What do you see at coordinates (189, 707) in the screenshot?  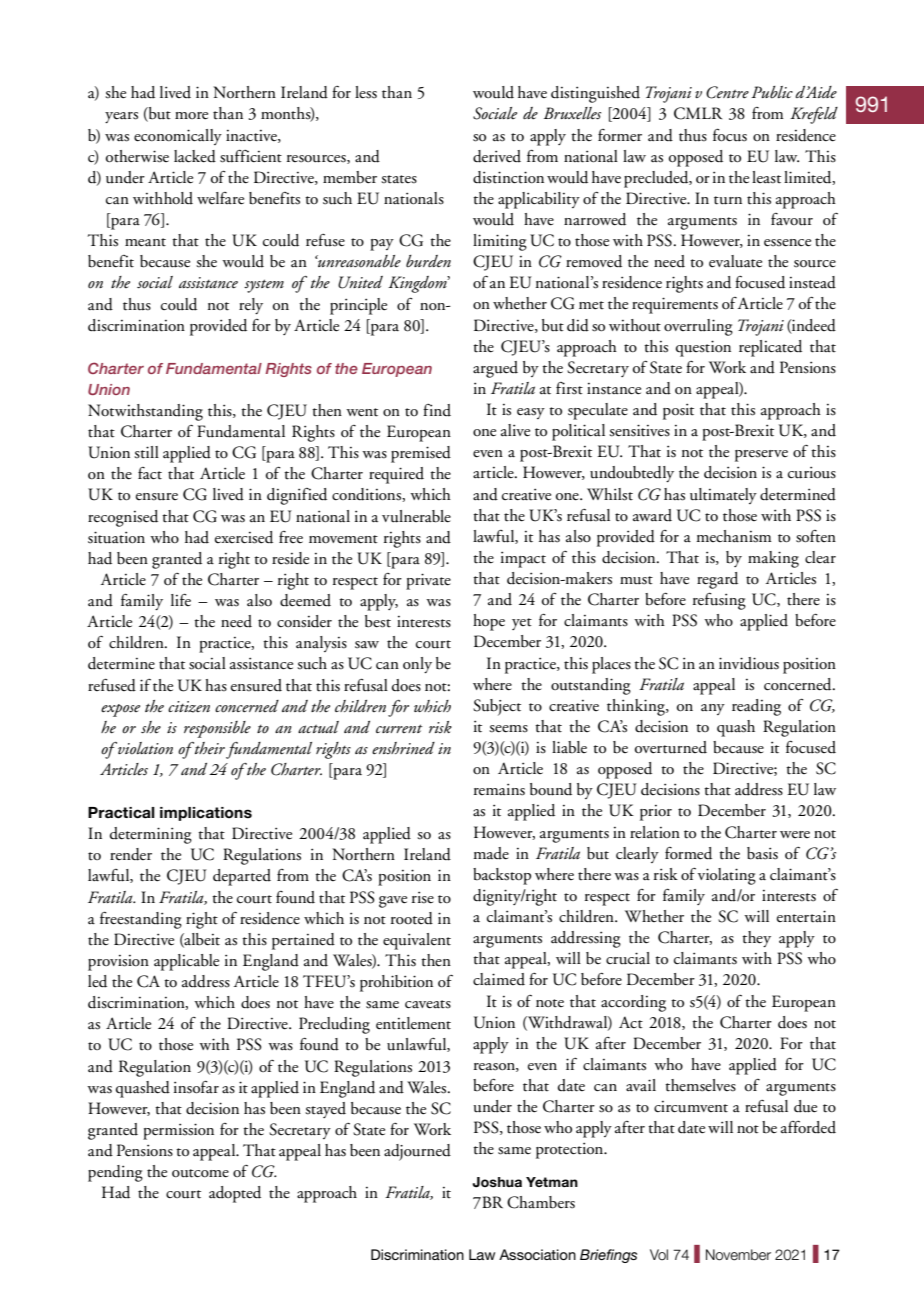 I see `citizen` at bounding box center [189, 707].
